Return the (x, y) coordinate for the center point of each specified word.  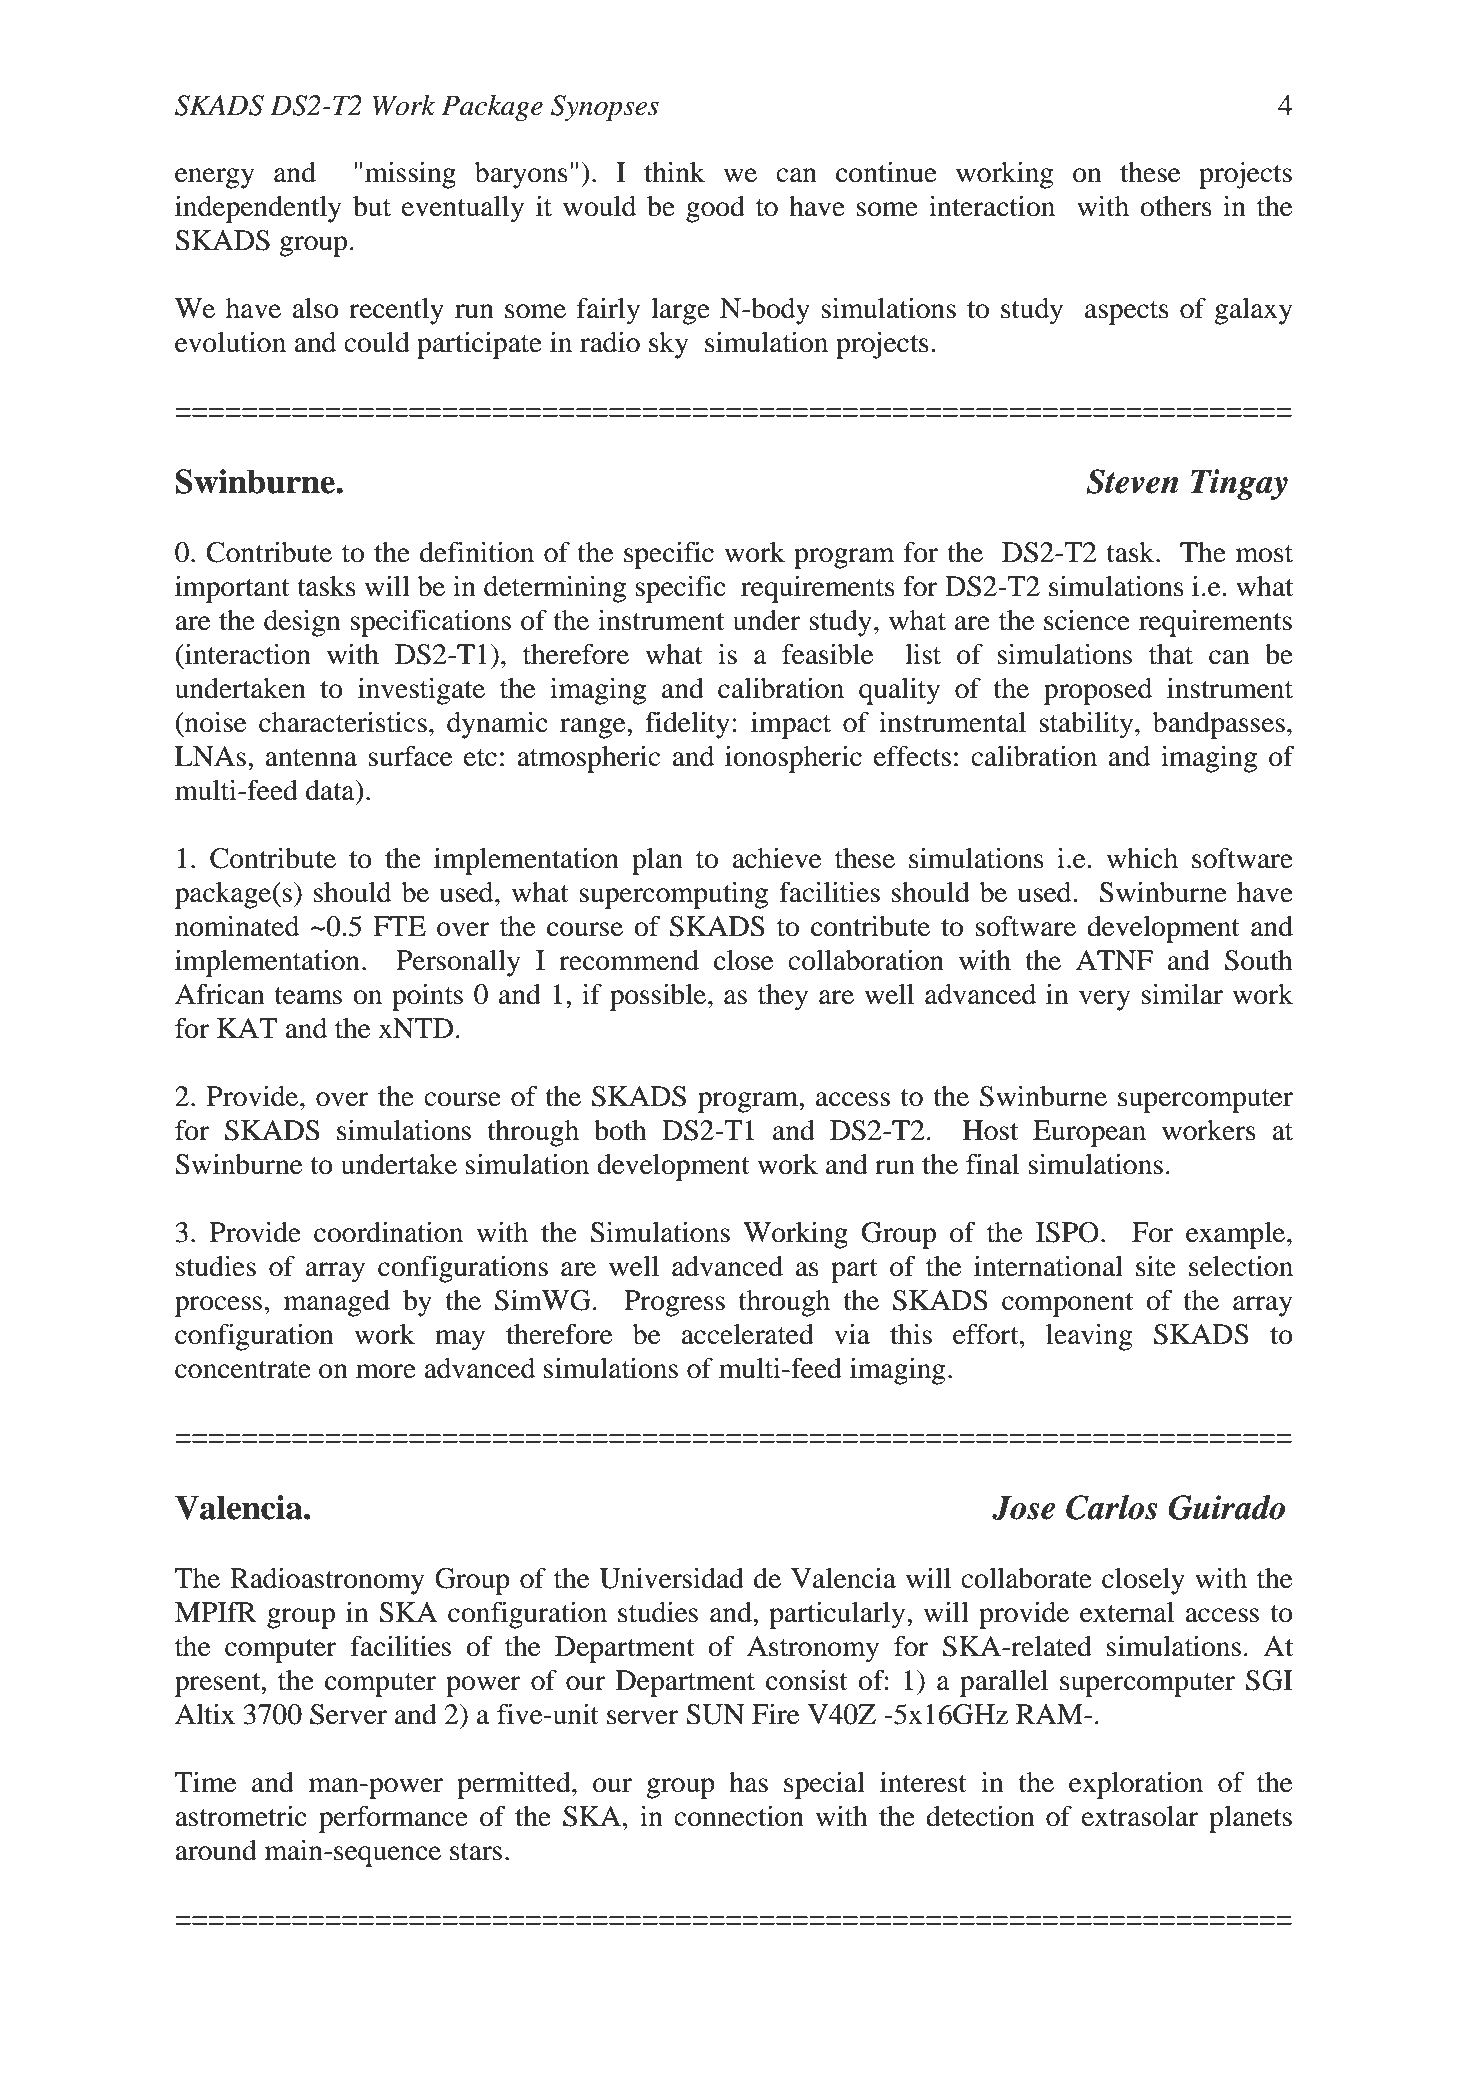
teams (308, 996)
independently (258, 209)
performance (393, 1819)
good (715, 209)
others (1176, 206)
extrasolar (1140, 1816)
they (783, 997)
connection (739, 1816)
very (1104, 1000)
